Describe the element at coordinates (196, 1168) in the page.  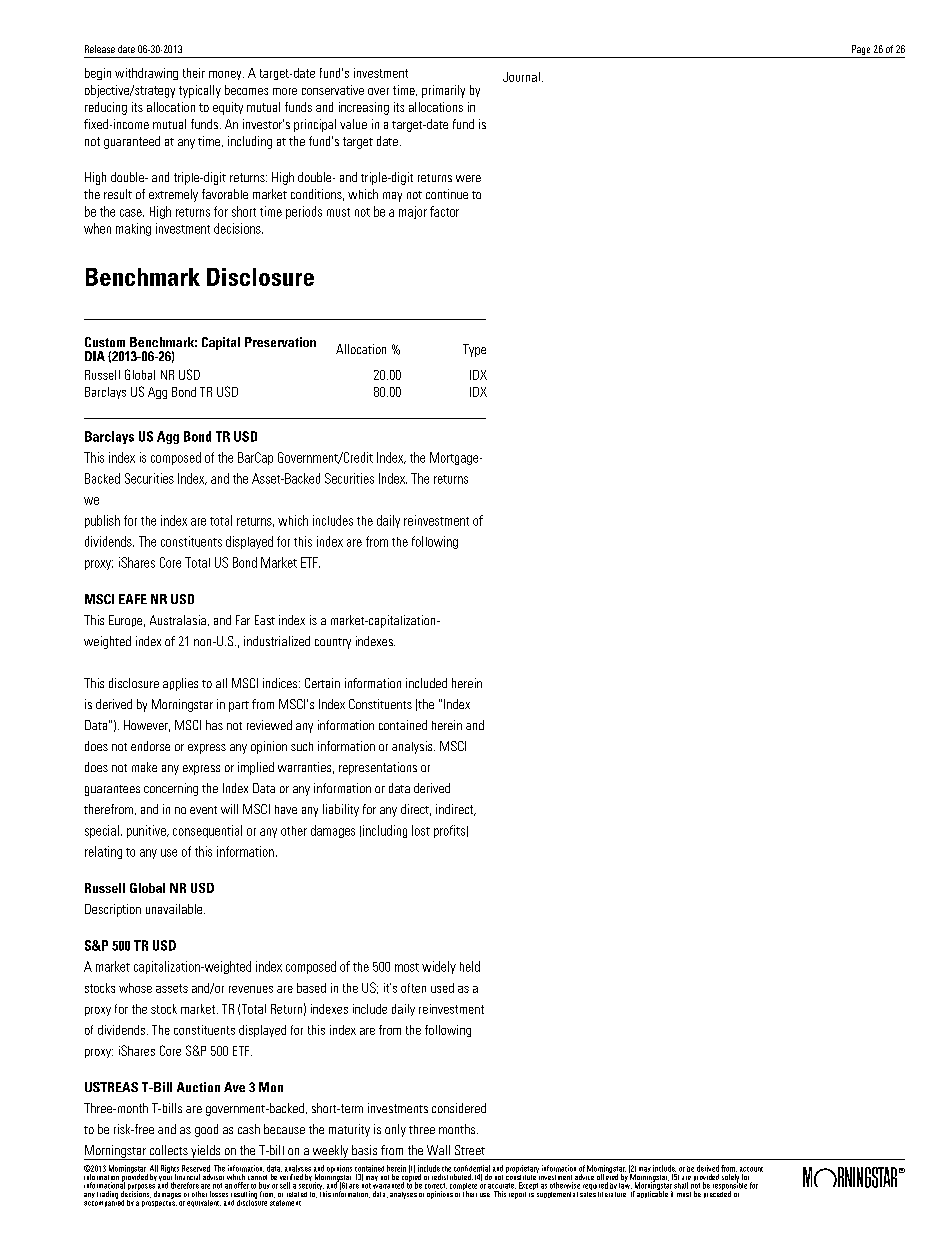
I see `Reserved` at that location.
